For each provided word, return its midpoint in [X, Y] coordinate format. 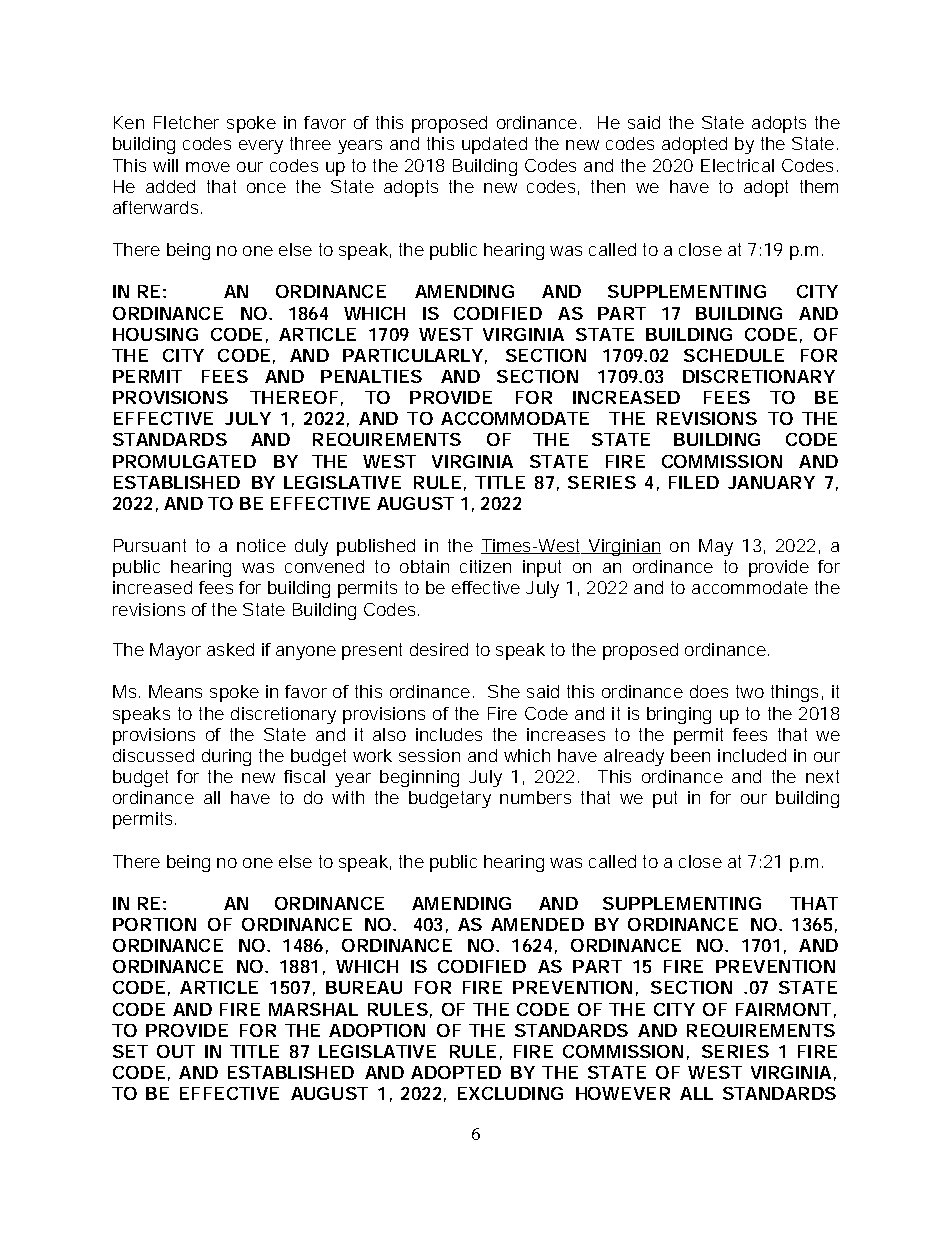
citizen [485, 566]
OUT [176, 1051]
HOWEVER [623, 1093]
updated [494, 145]
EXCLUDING [510, 1093]
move [208, 167]
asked [230, 649]
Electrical [737, 165]
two [750, 691]
